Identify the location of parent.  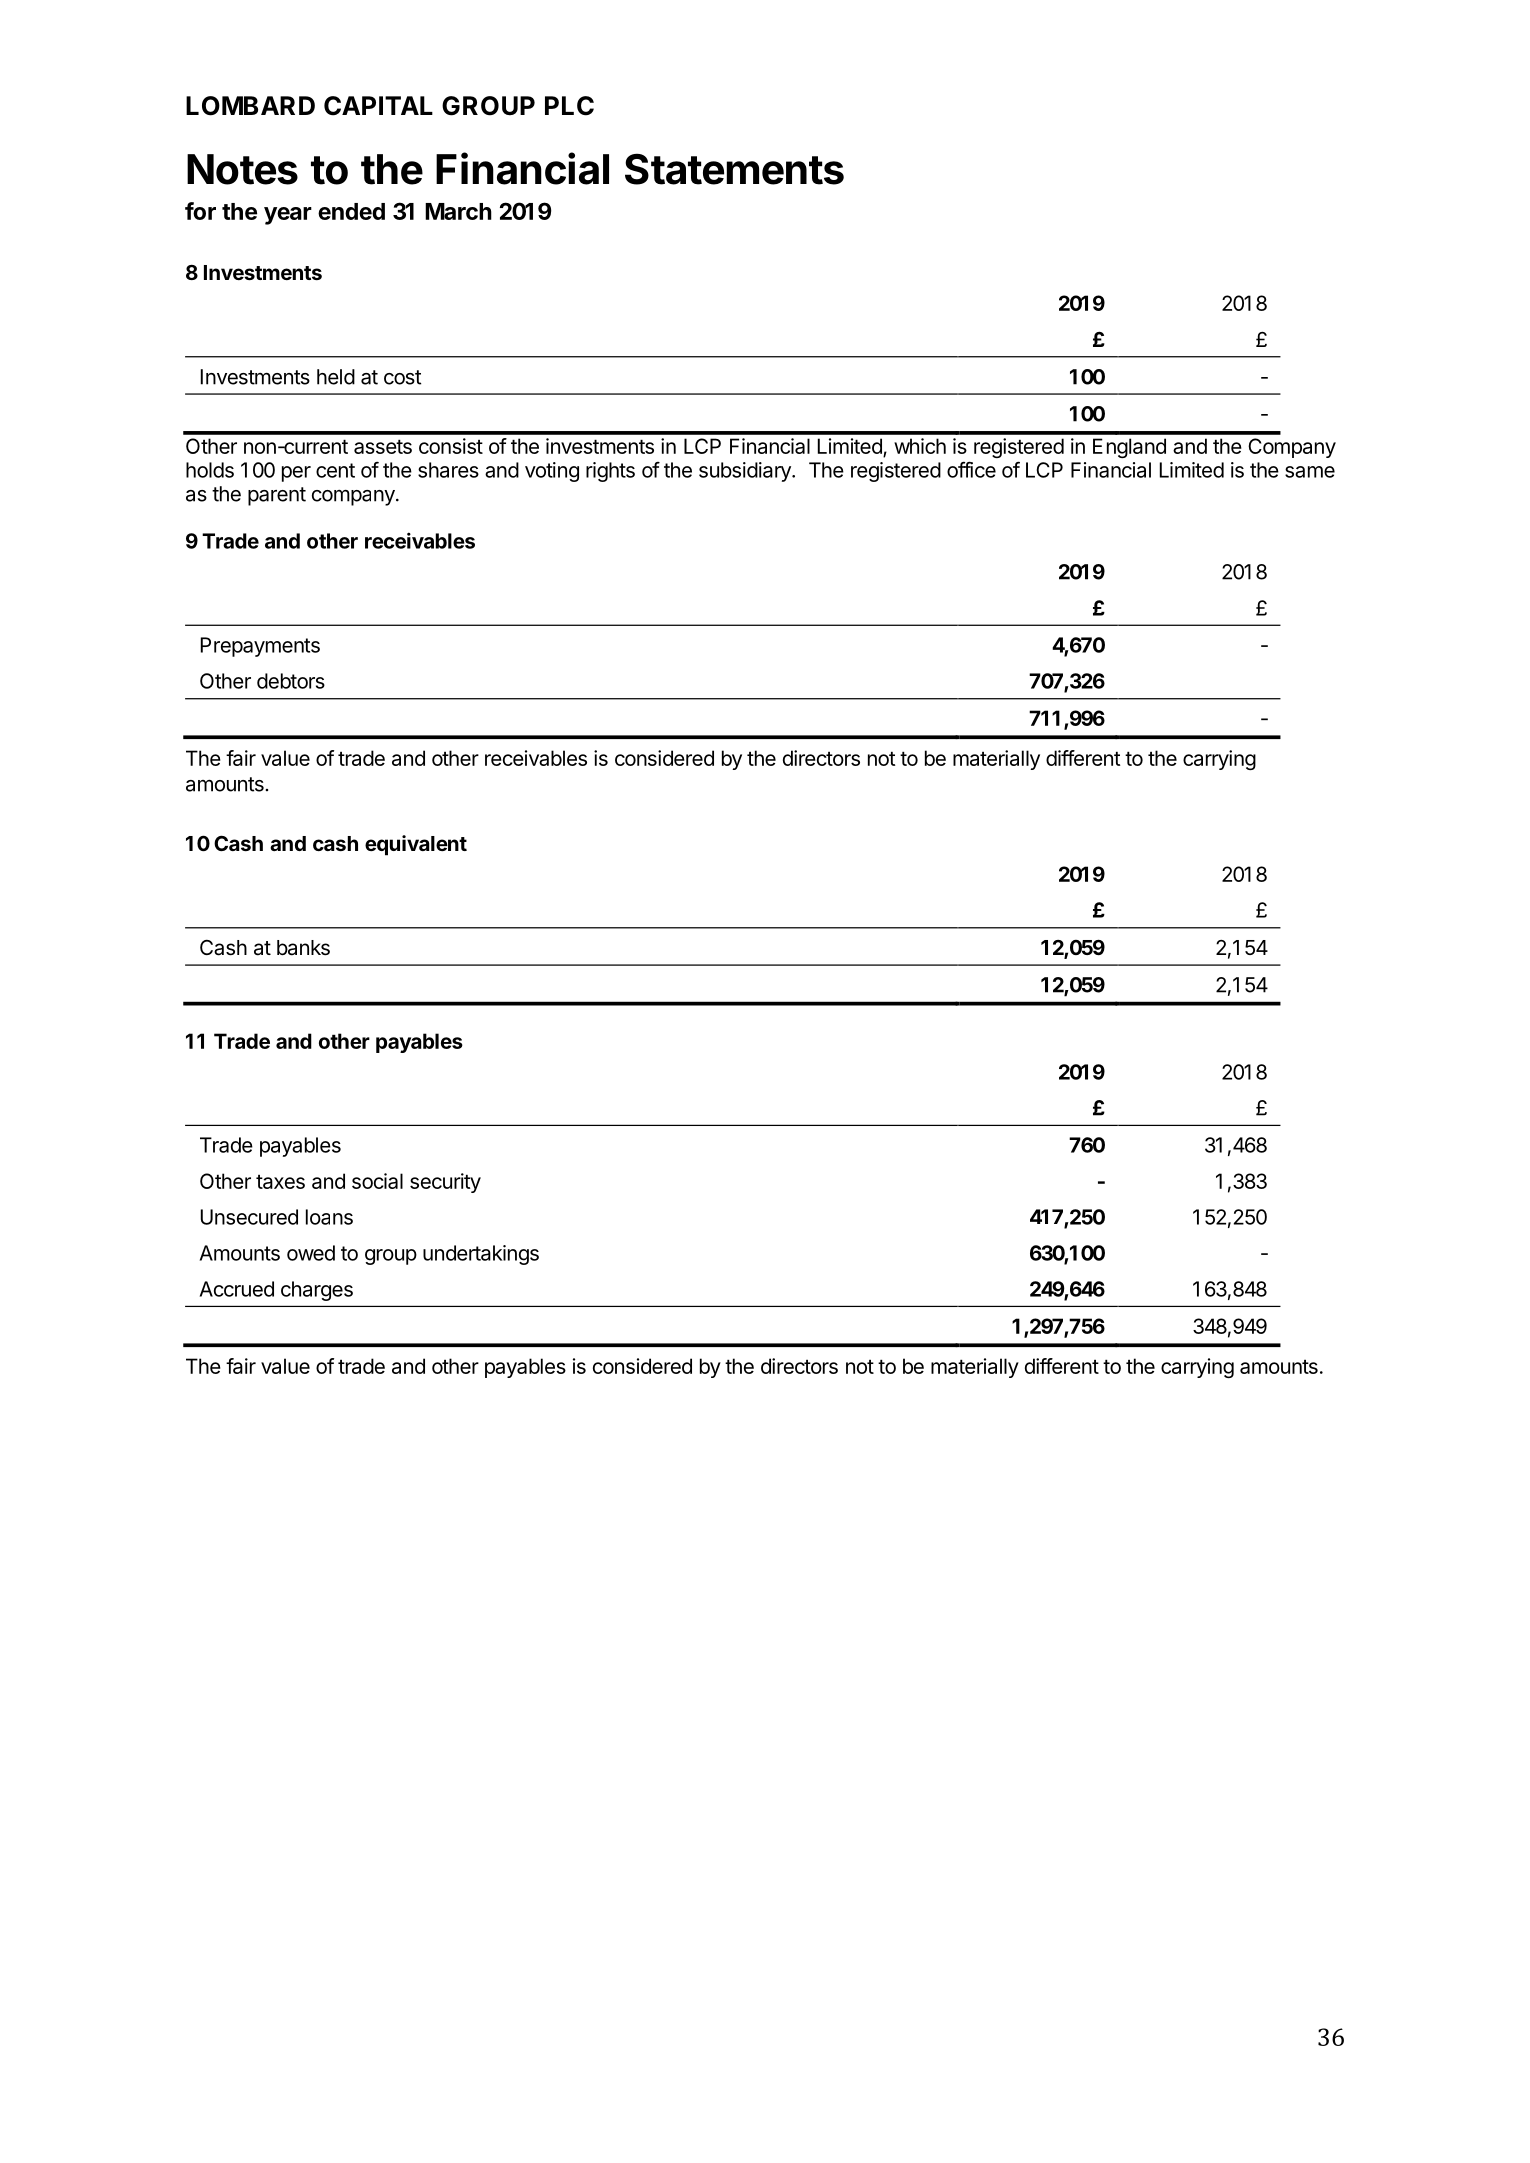
(277, 496).
